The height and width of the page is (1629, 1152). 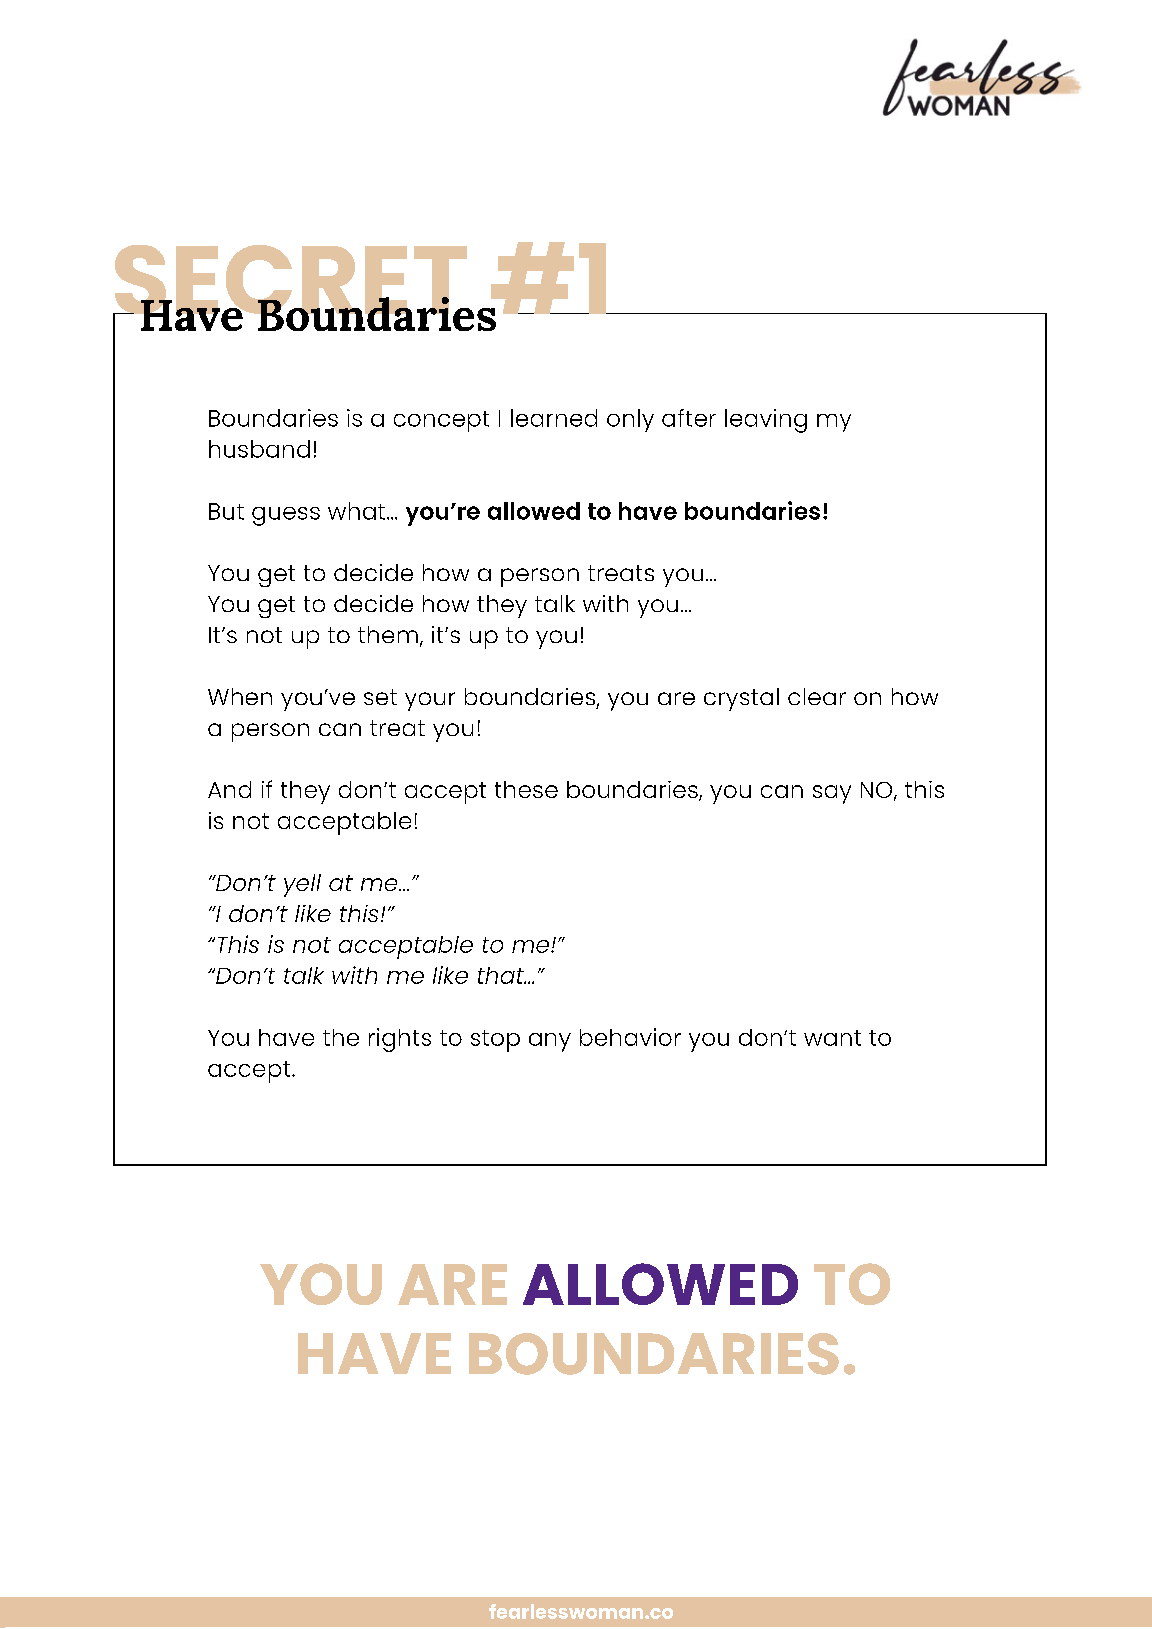 What do you see at coordinates (554, 418) in the page?
I see `learned` at bounding box center [554, 418].
